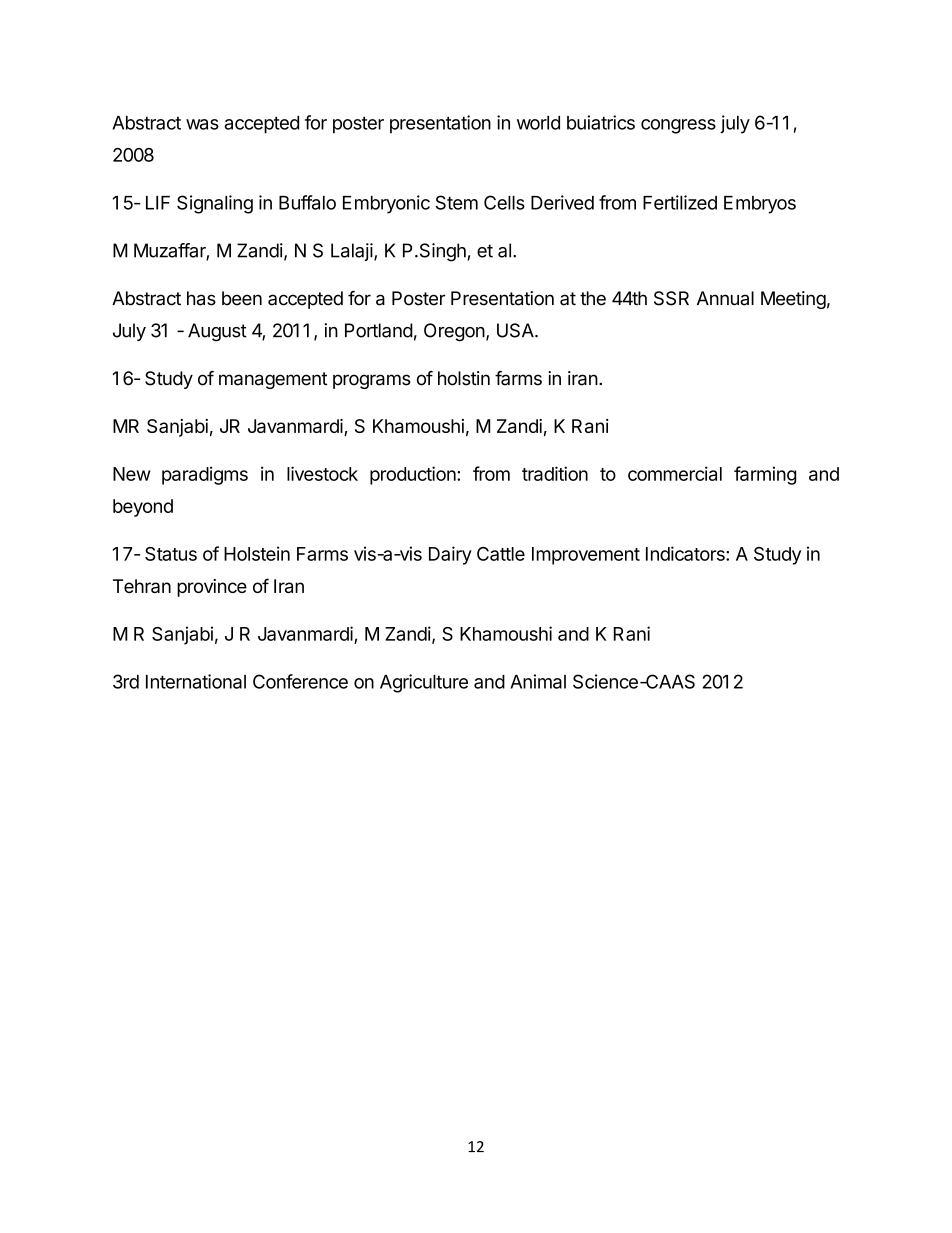 This page has height=1233, width=952. Describe the element at coordinates (202, 124) in the page. I see `was` at that location.
